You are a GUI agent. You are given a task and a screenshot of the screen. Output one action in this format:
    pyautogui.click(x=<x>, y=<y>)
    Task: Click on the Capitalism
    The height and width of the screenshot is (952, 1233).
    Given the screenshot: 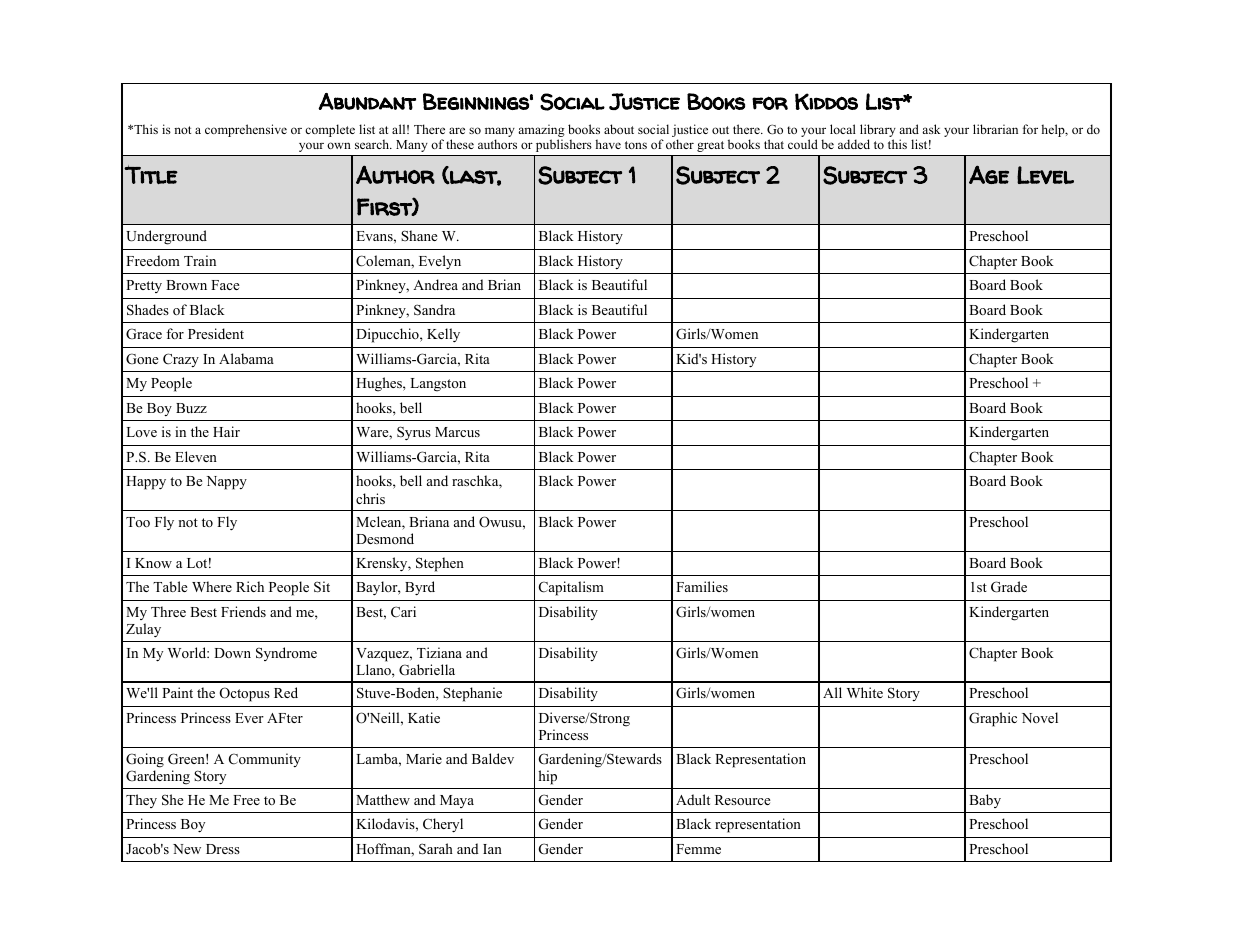 What is the action you would take?
    pyautogui.click(x=571, y=588)
